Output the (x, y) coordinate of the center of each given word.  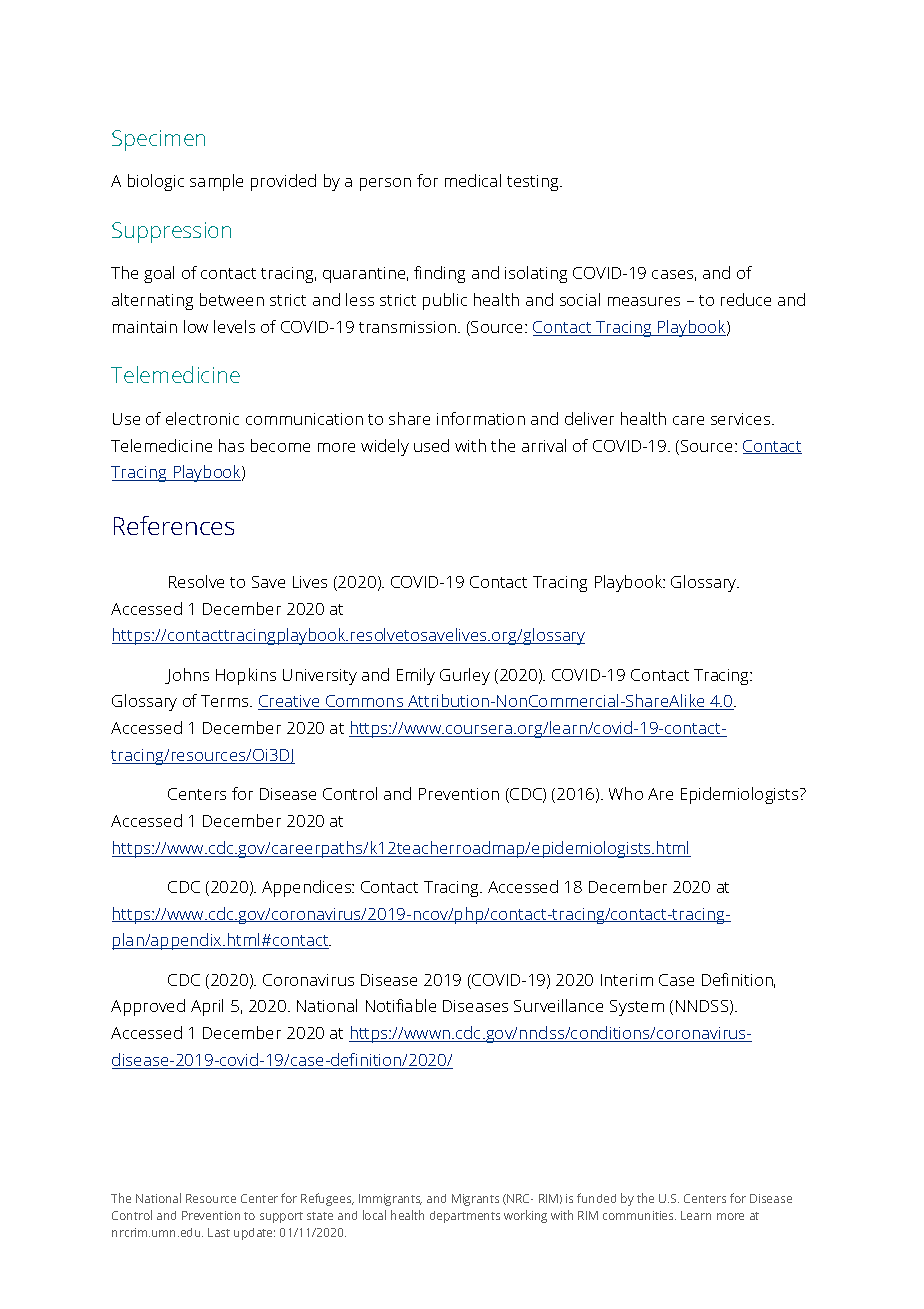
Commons (365, 702)
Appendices (308, 888)
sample (216, 182)
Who (626, 793)
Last (219, 1232)
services (742, 419)
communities (639, 1215)
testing (534, 183)
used (431, 445)
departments (465, 1217)
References (174, 525)
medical (473, 180)
